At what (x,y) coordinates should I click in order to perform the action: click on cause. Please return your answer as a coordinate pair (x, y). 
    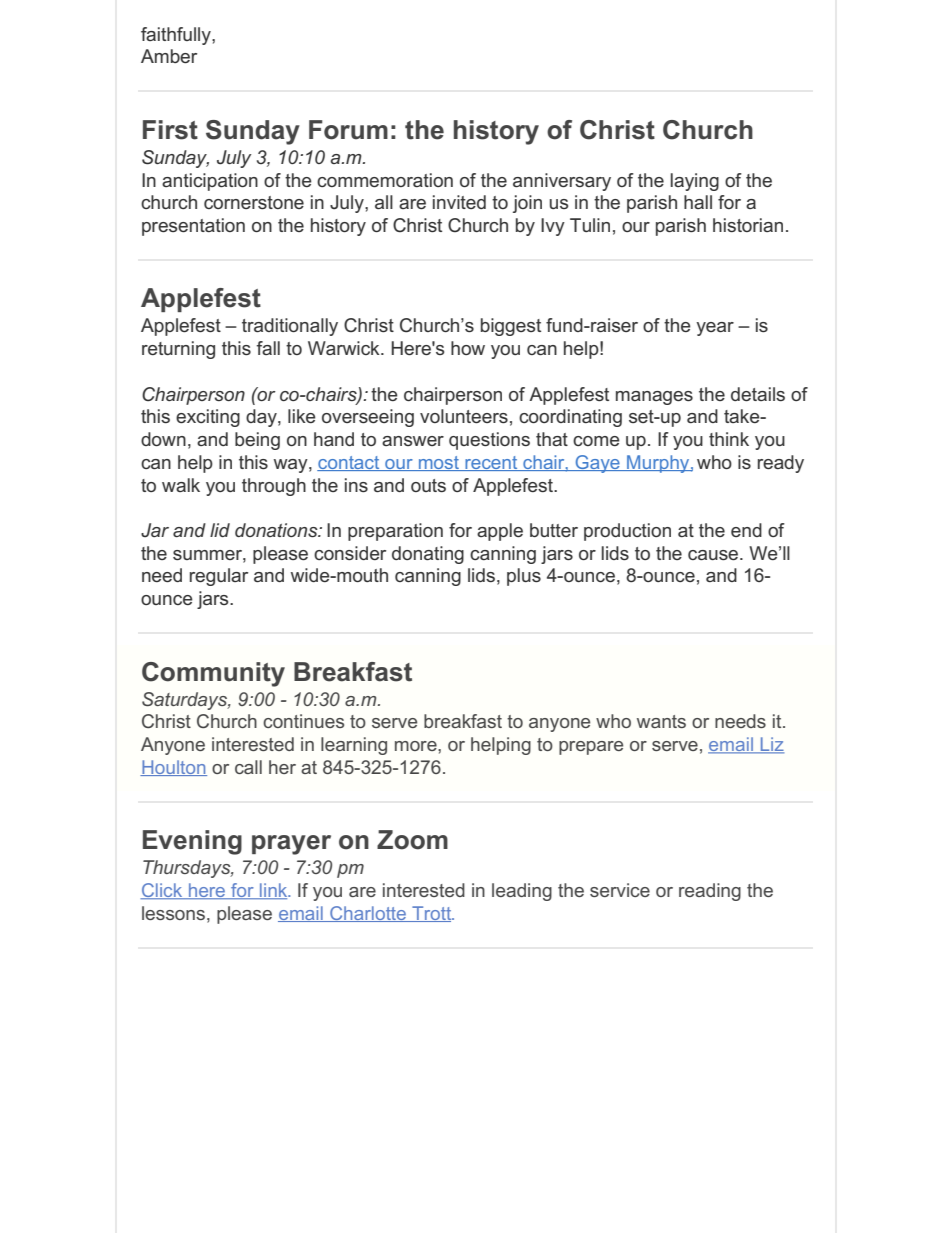
    Looking at the image, I should click on (714, 555).
